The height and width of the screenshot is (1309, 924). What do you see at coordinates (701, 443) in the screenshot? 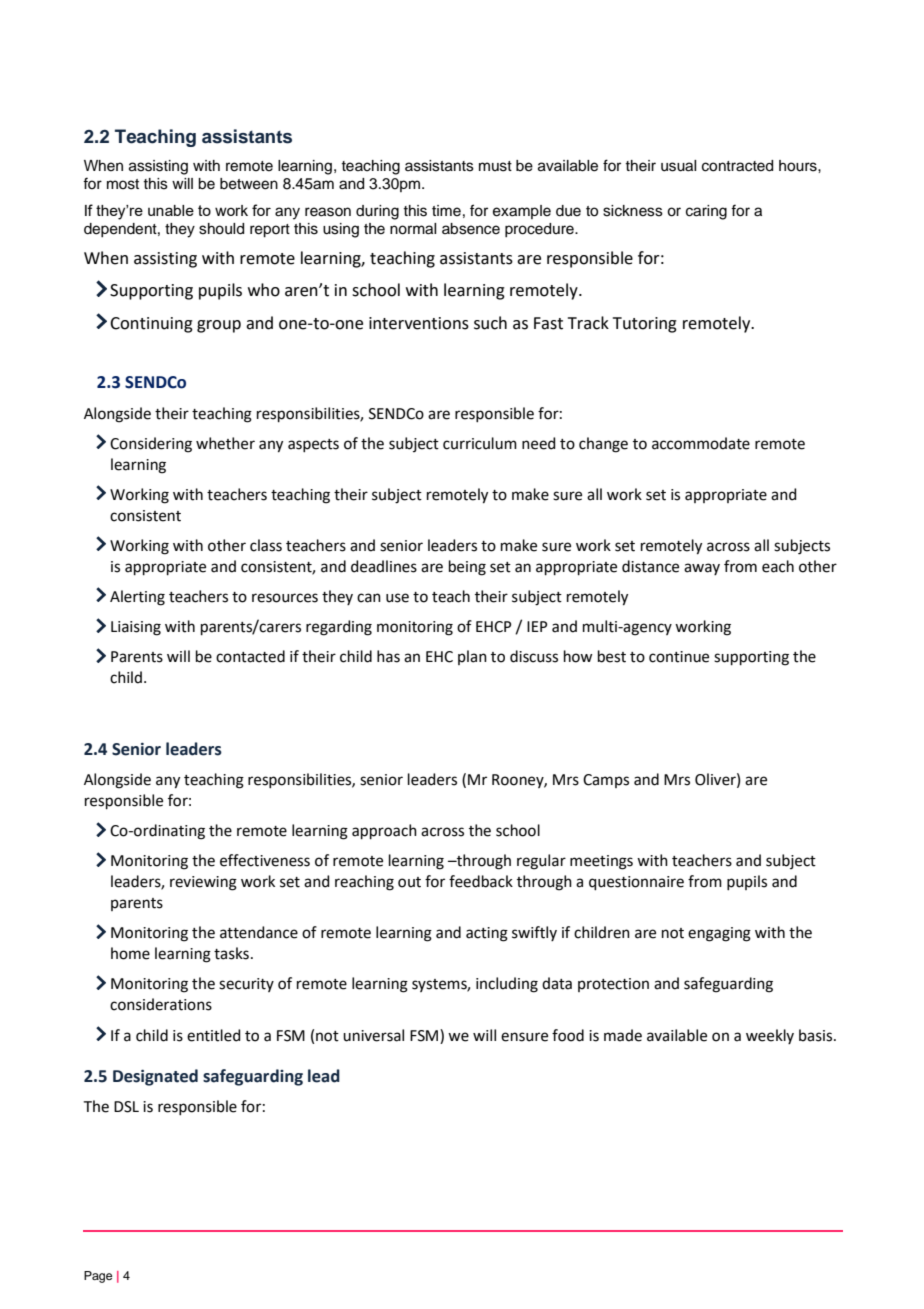
I see `accommodate` at bounding box center [701, 443].
